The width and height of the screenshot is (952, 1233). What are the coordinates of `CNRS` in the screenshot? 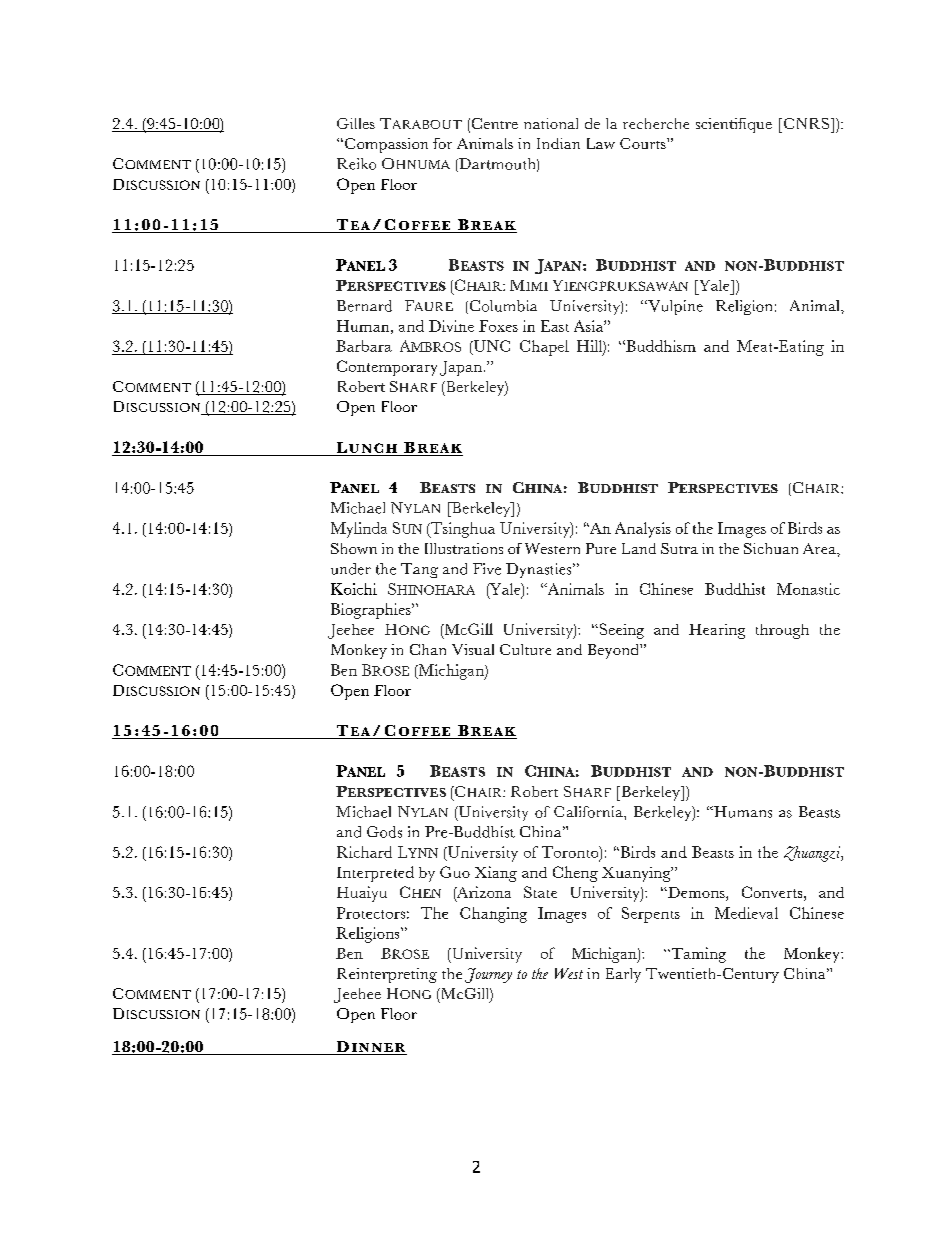 It's located at (808, 123).
